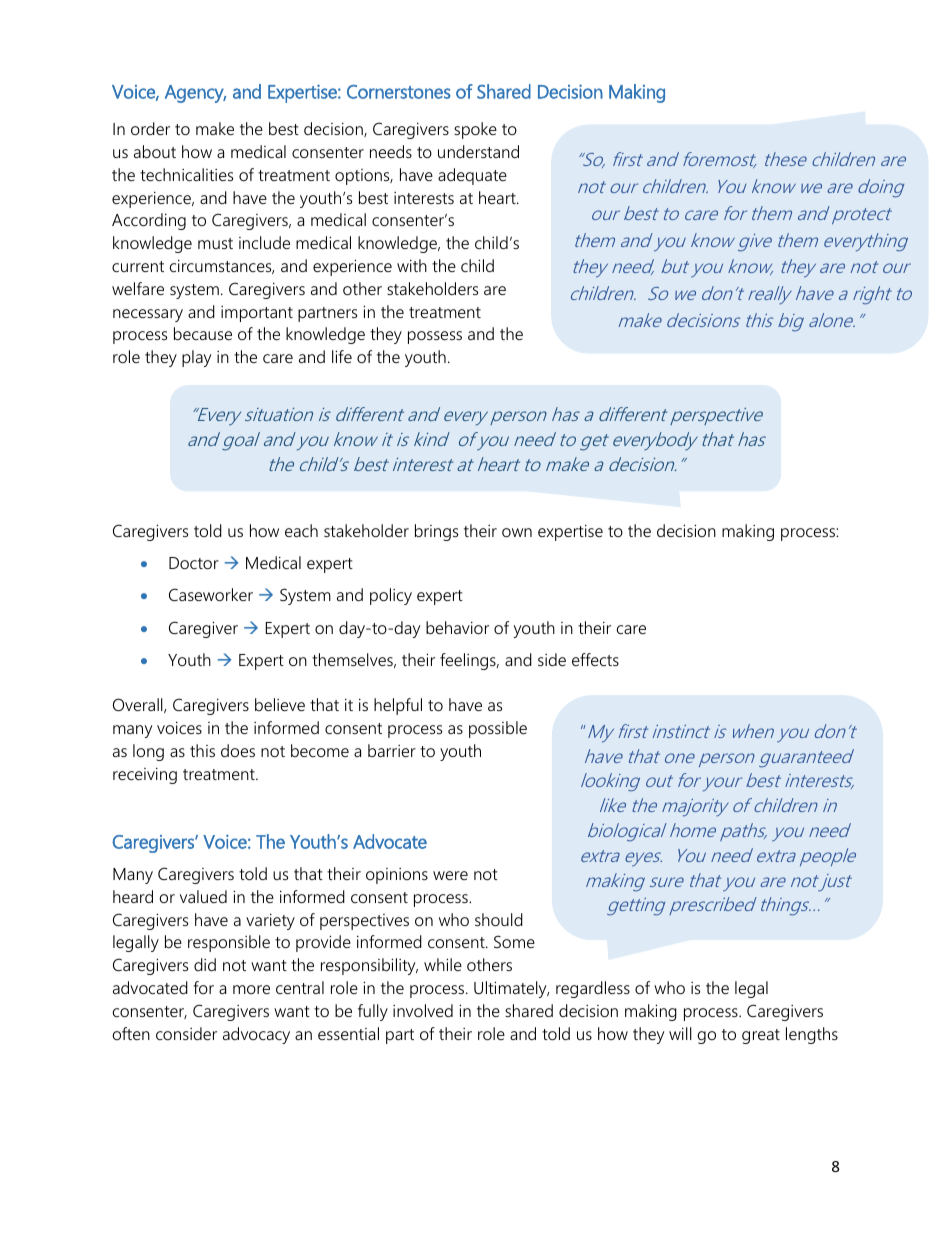  What do you see at coordinates (195, 94) in the page?
I see `Agency` at bounding box center [195, 94].
